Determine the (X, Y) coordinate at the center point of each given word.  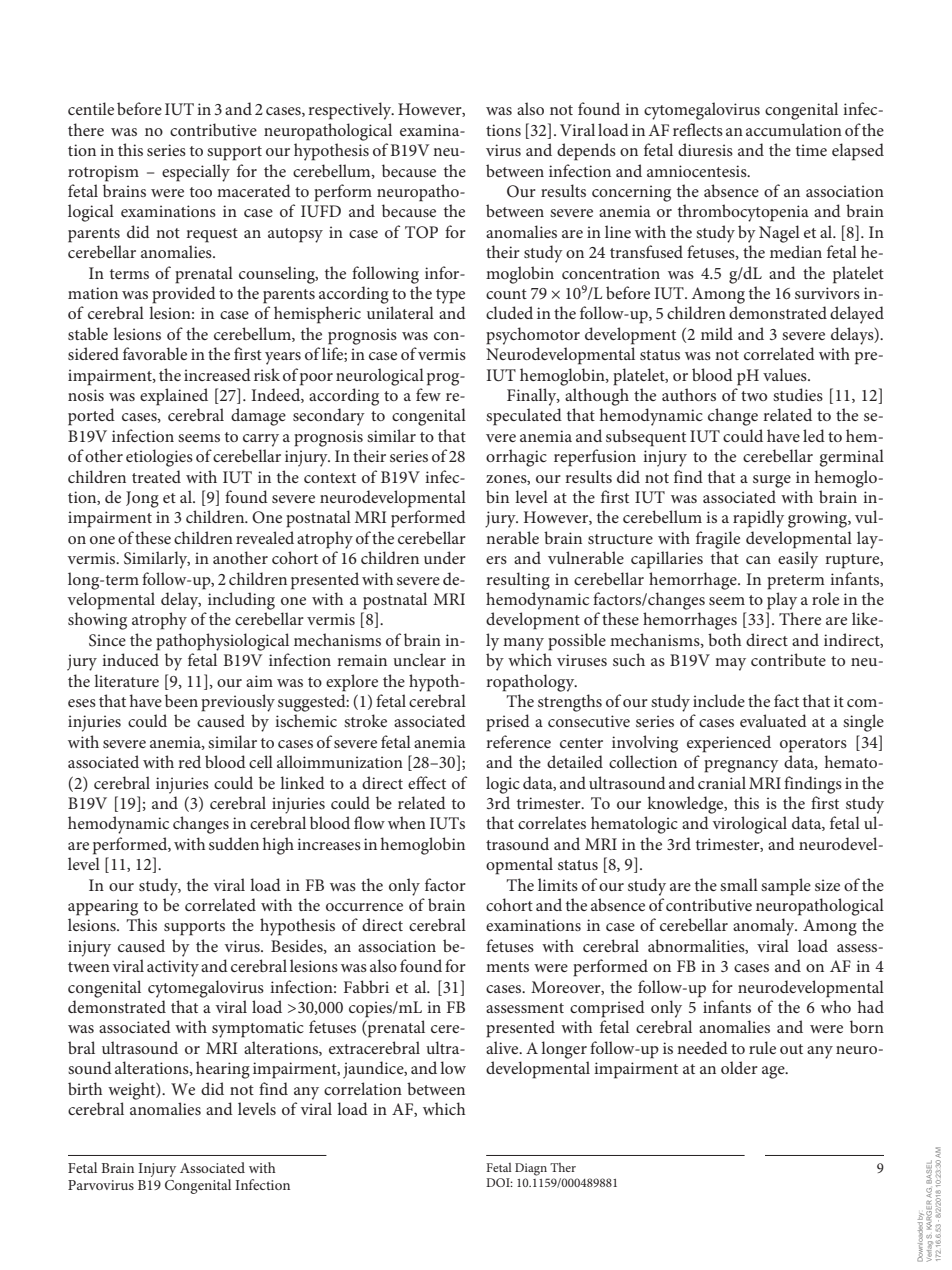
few (428, 394)
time (811, 150)
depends (586, 152)
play (782, 601)
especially (196, 173)
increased (217, 374)
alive (503, 1047)
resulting (518, 581)
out (791, 1049)
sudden (234, 843)
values (786, 374)
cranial (722, 782)
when (407, 822)
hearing (223, 1070)
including (241, 601)
